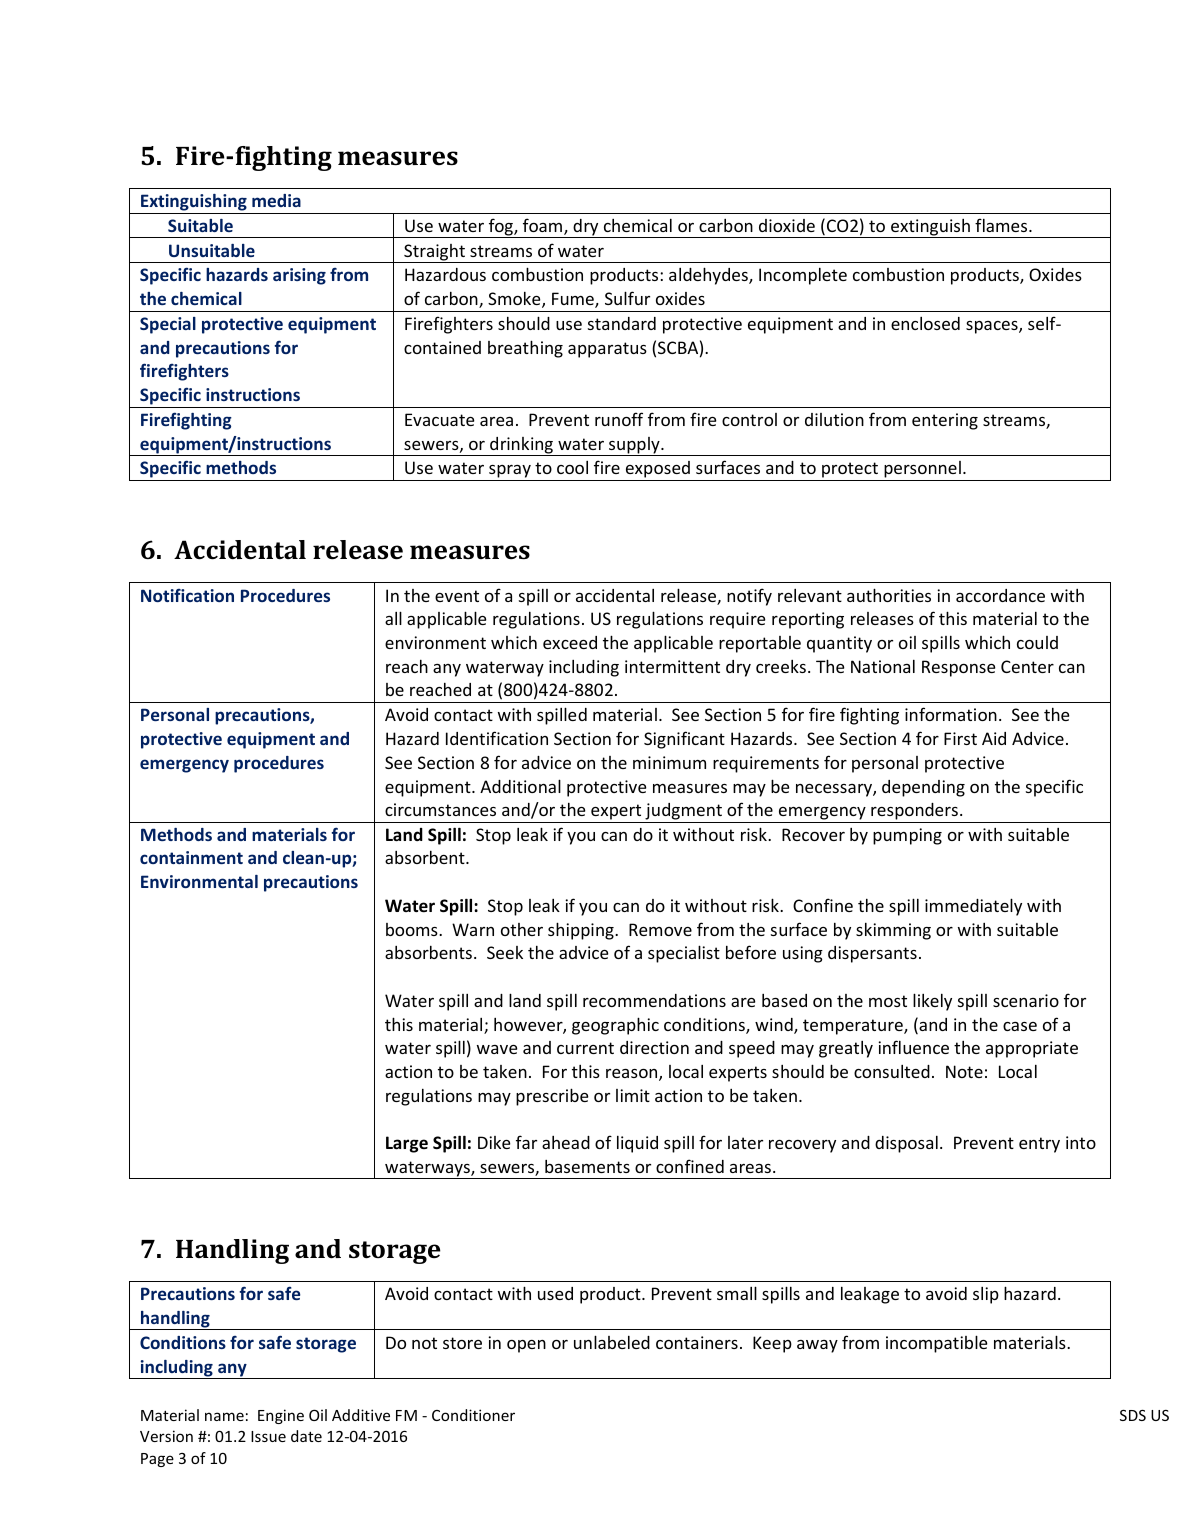 This screenshot has height=1539, width=1189. Describe the element at coordinates (672, 666) in the screenshot. I see `intermittent` at that location.
